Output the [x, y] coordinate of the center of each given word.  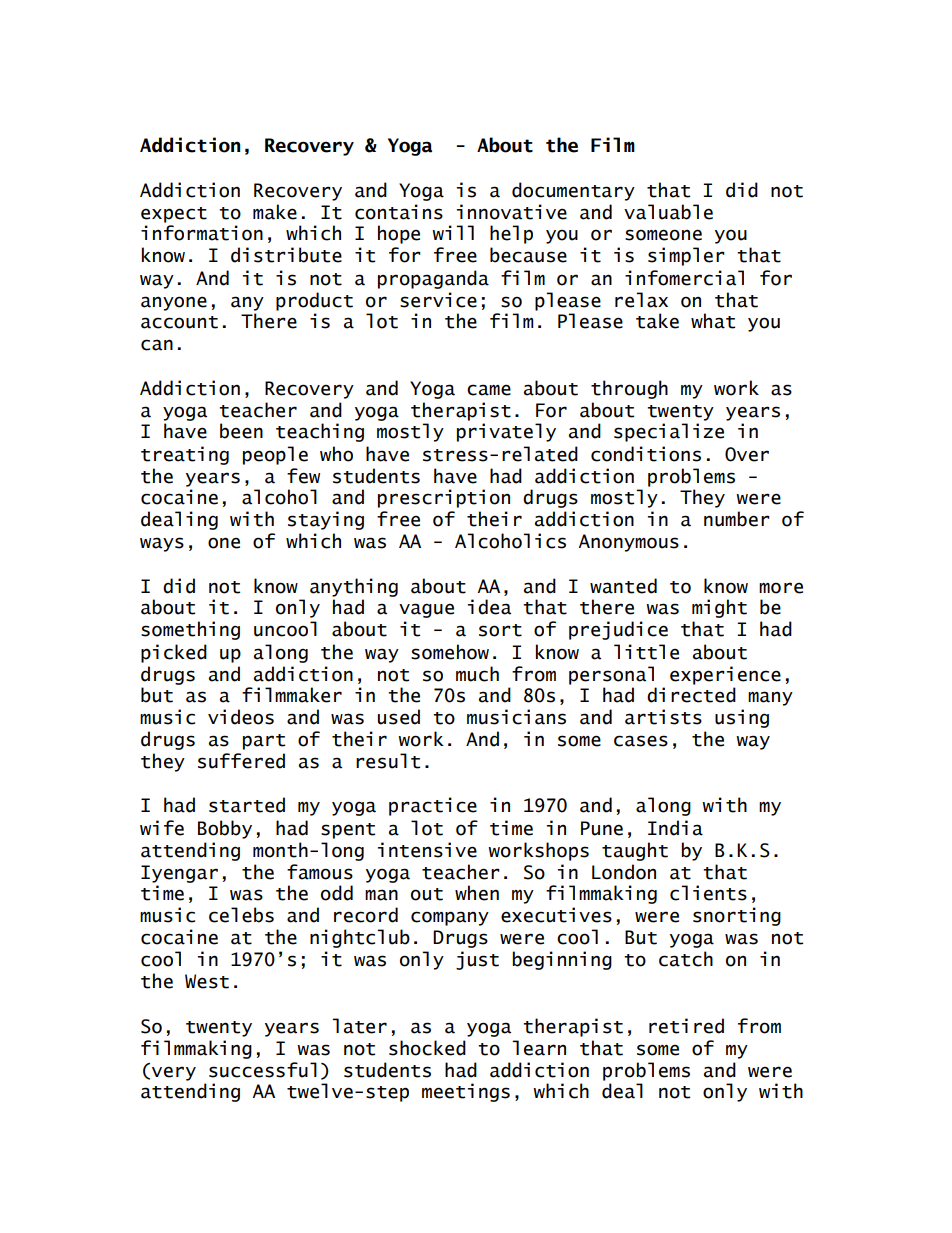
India [675, 828]
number [737, 519]
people [275, 455]
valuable [668, 212]
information [202, 233]
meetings [466, 1092]
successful [263, 1070]
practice [433, 806]
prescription [444, 498]
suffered [241, 761]
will [453, 232]
